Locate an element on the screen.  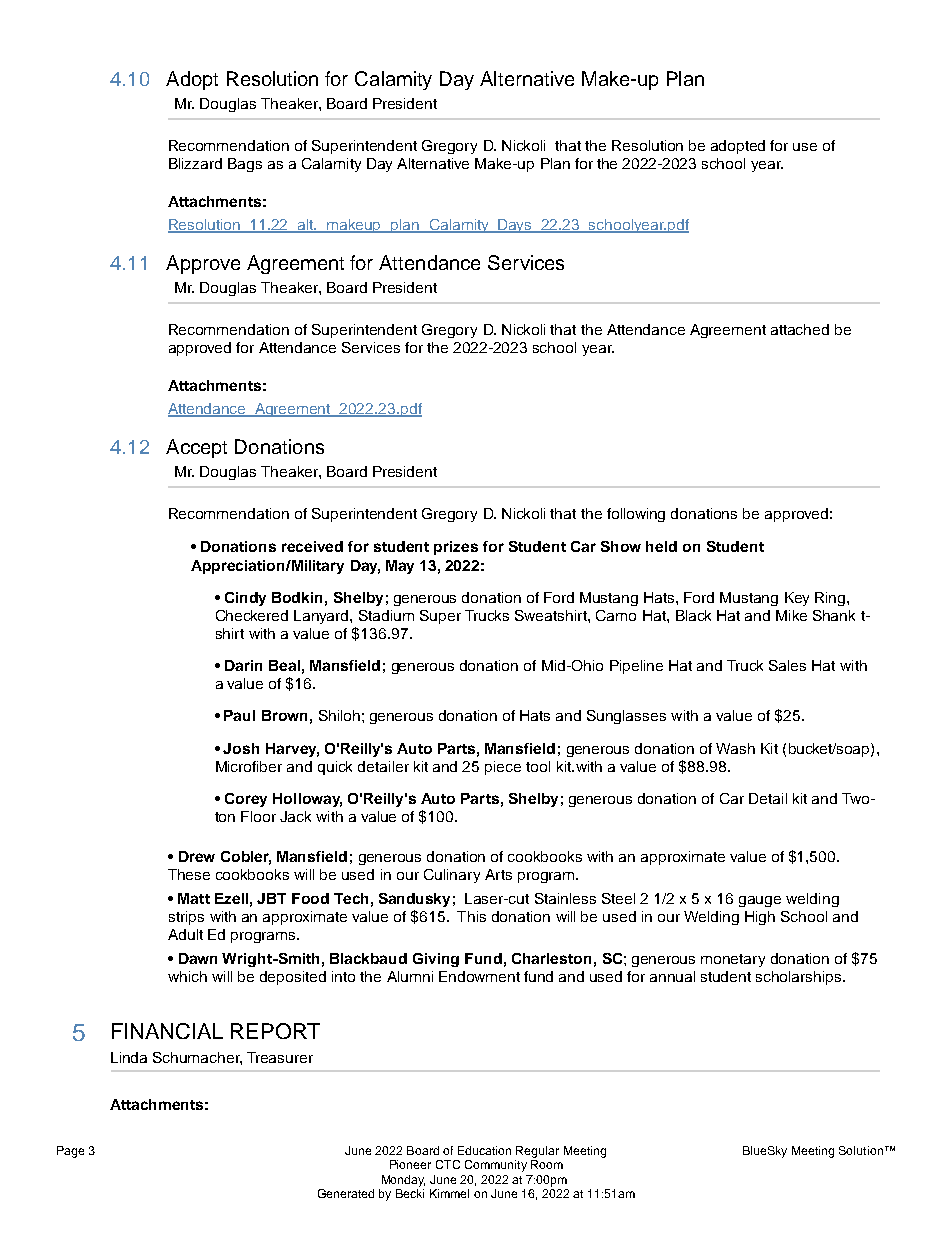
Page is located at coordinates (70, 1152).
